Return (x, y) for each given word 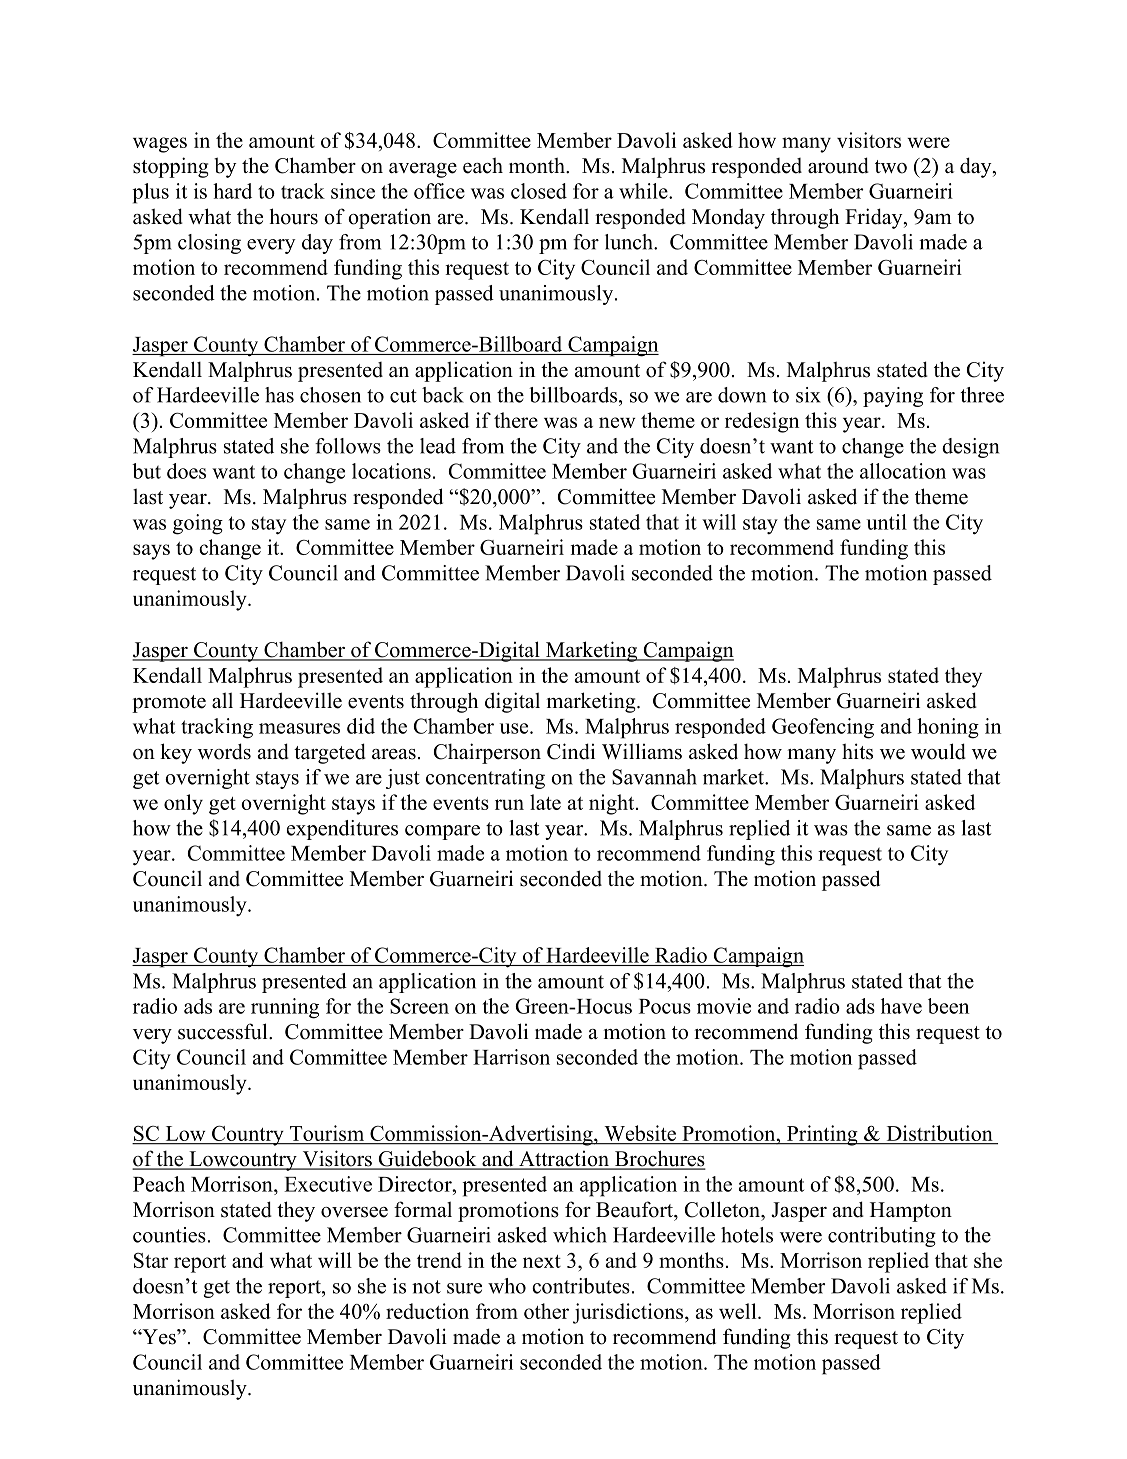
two (891, 167)
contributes (581, 1286)
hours (294, 216)
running (285, 1008)
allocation (903, 471)
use (515, 728)
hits (857, 751)
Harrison (511, 1057)
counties (169, 1235)
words (224, 751)
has (279, 395)
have (901, 1006)
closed (539, 191)
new (617, 422)
